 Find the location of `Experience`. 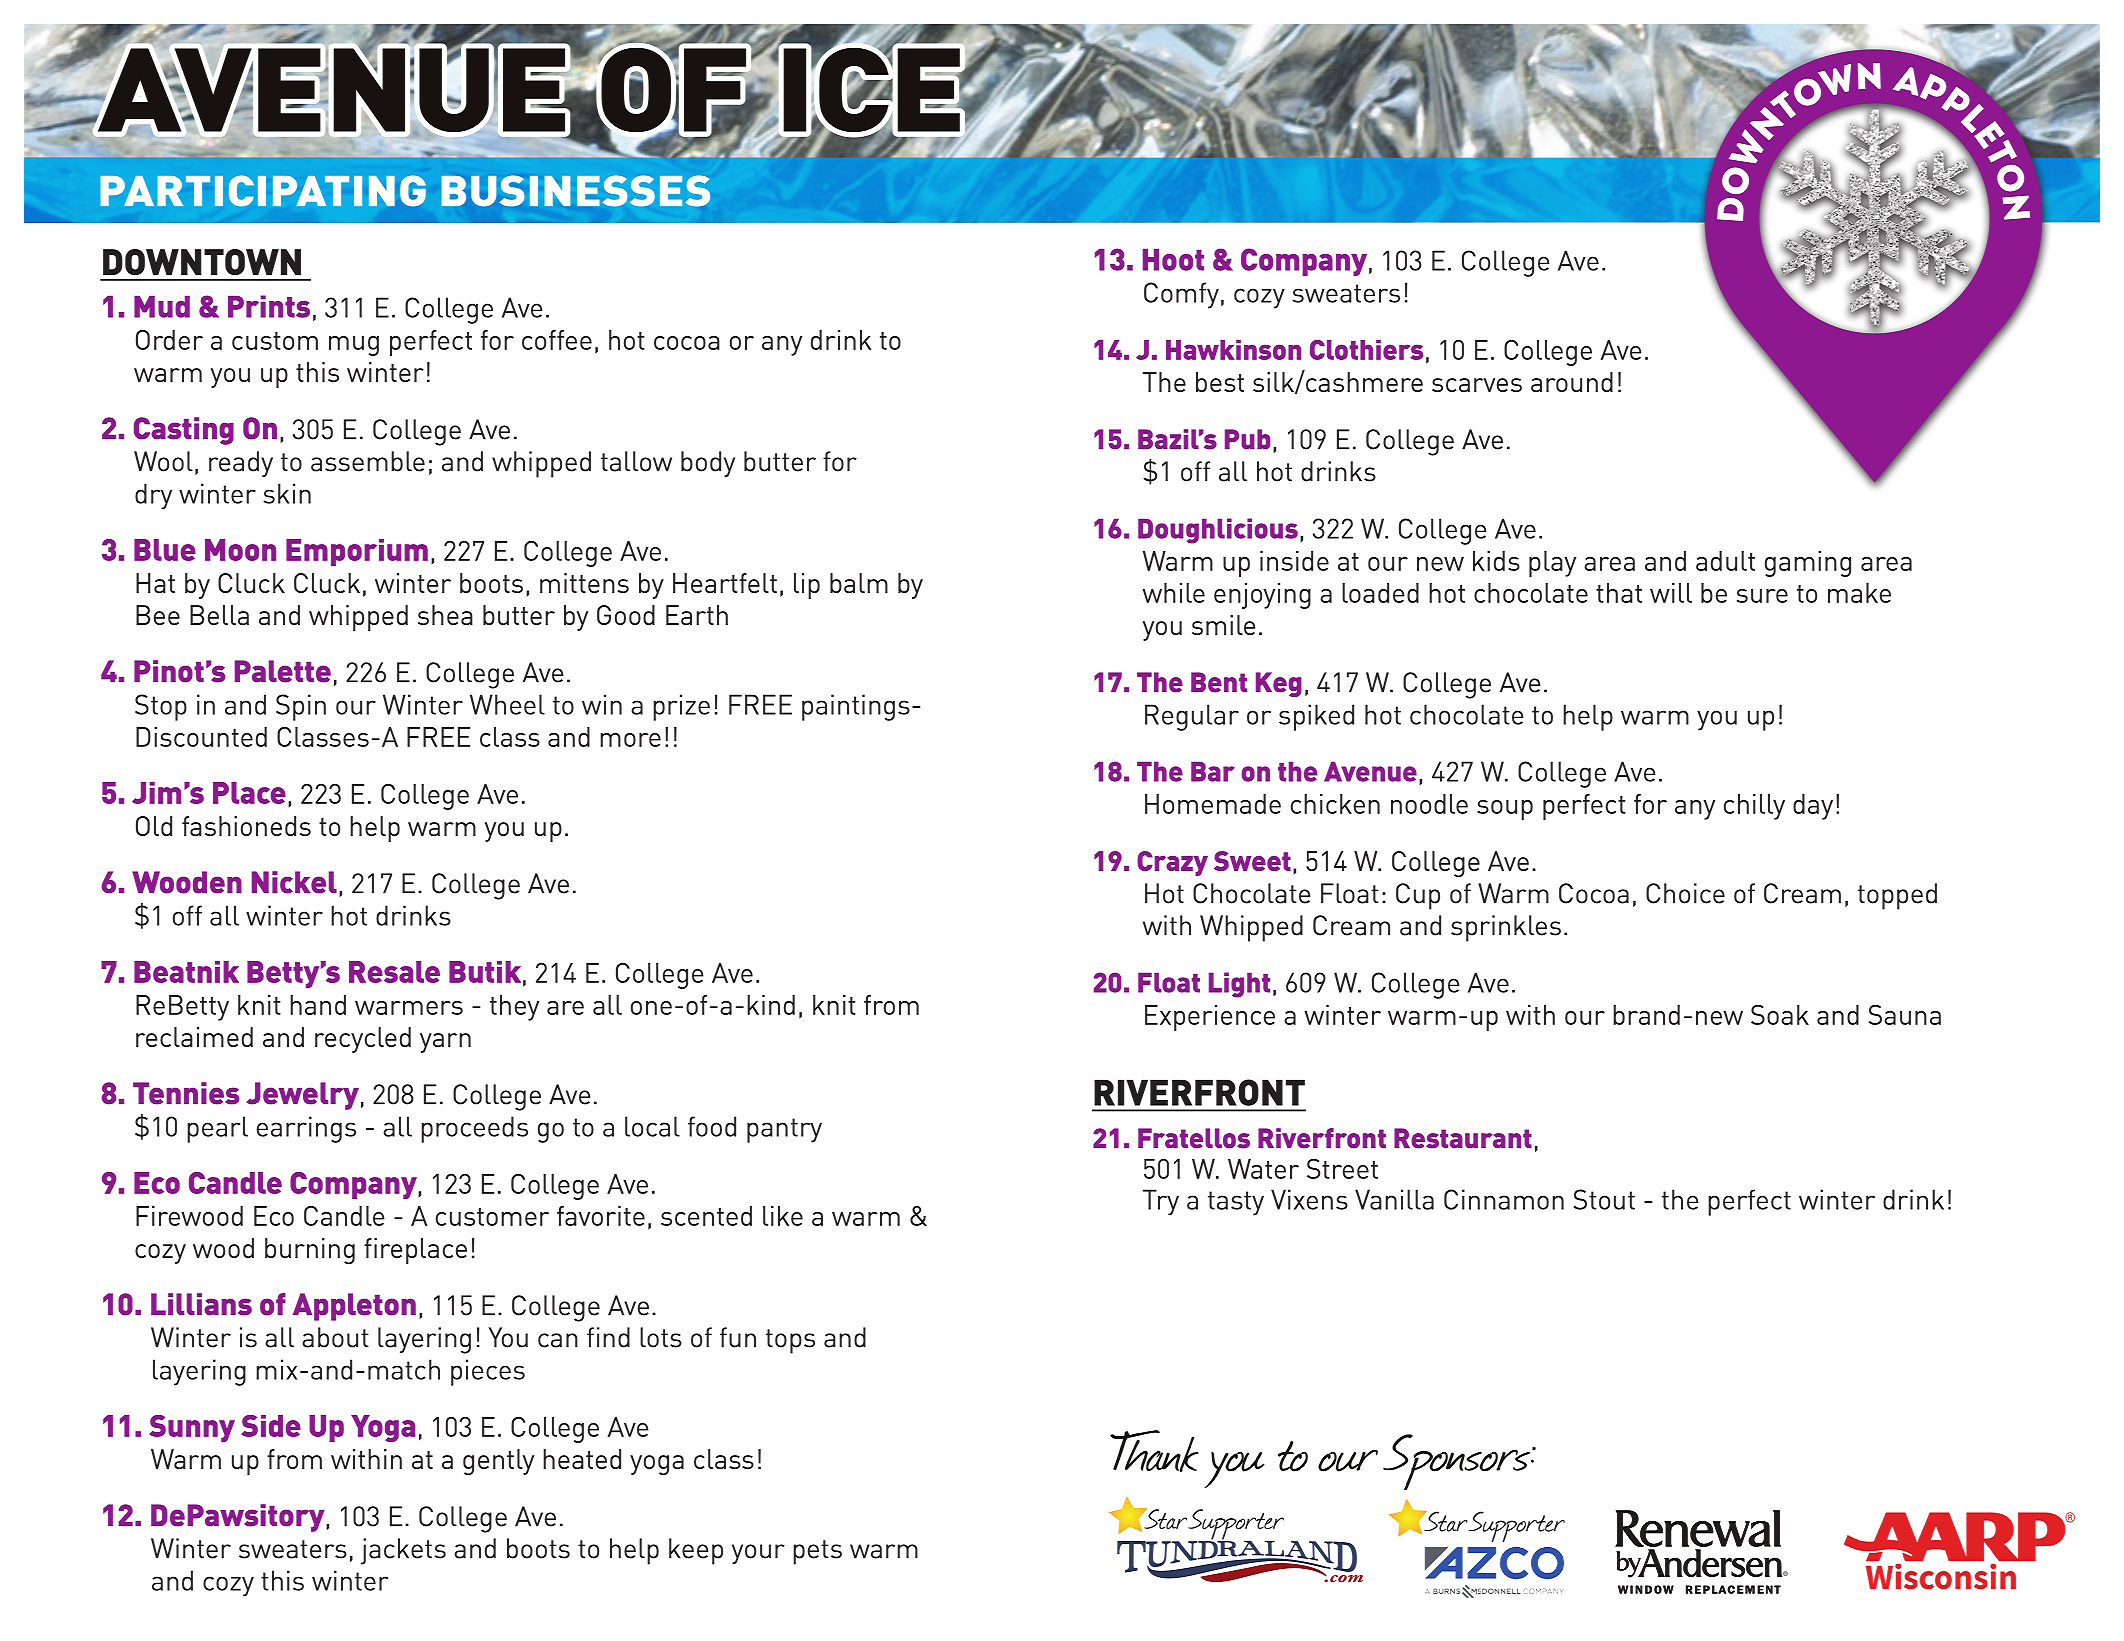

Experience is located at coordinates (1210, 1018).
